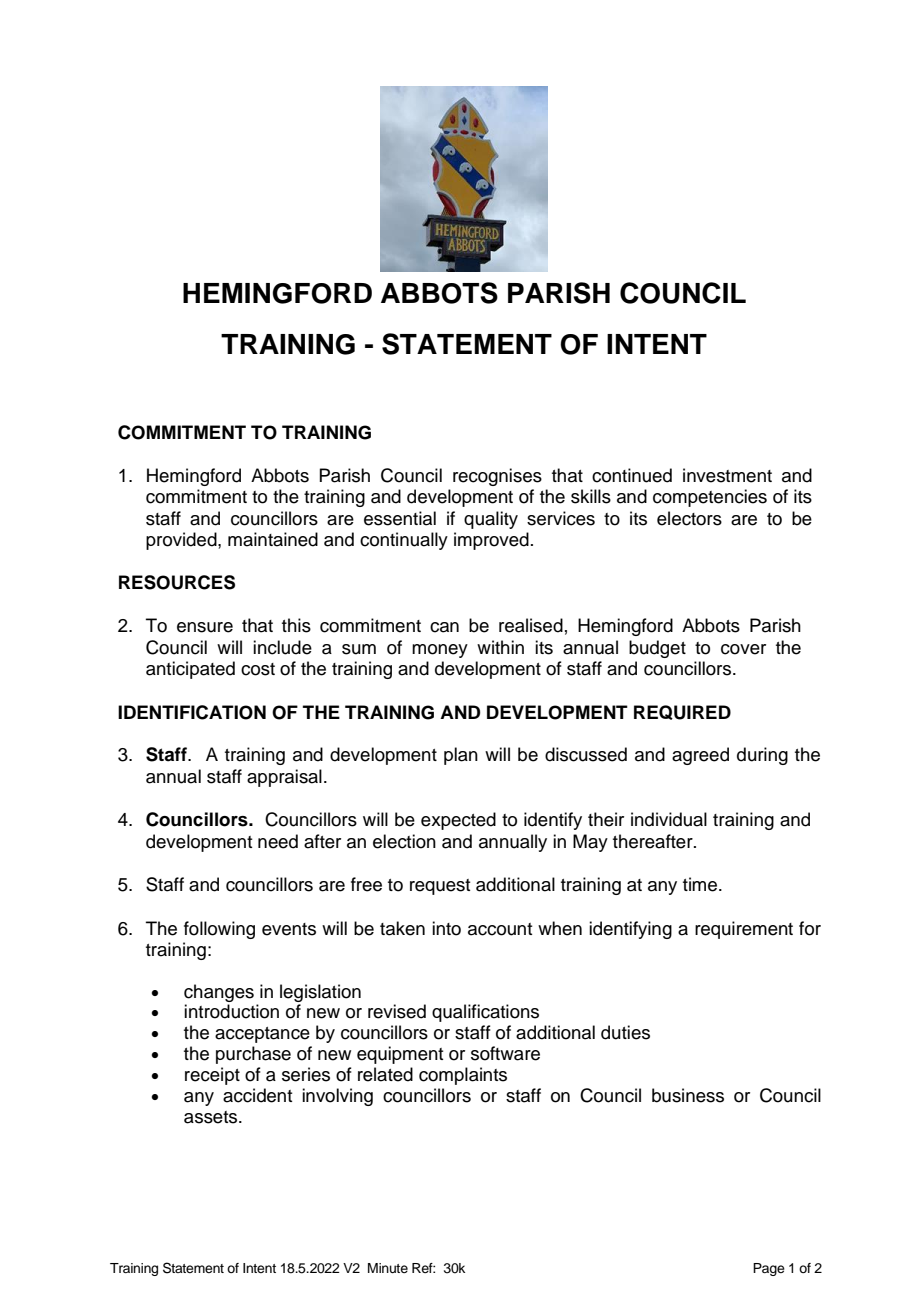 This image has height=1307, width=924. Describe the element at coordinates (273, 539) in the image. I see `maintained` at that location.
